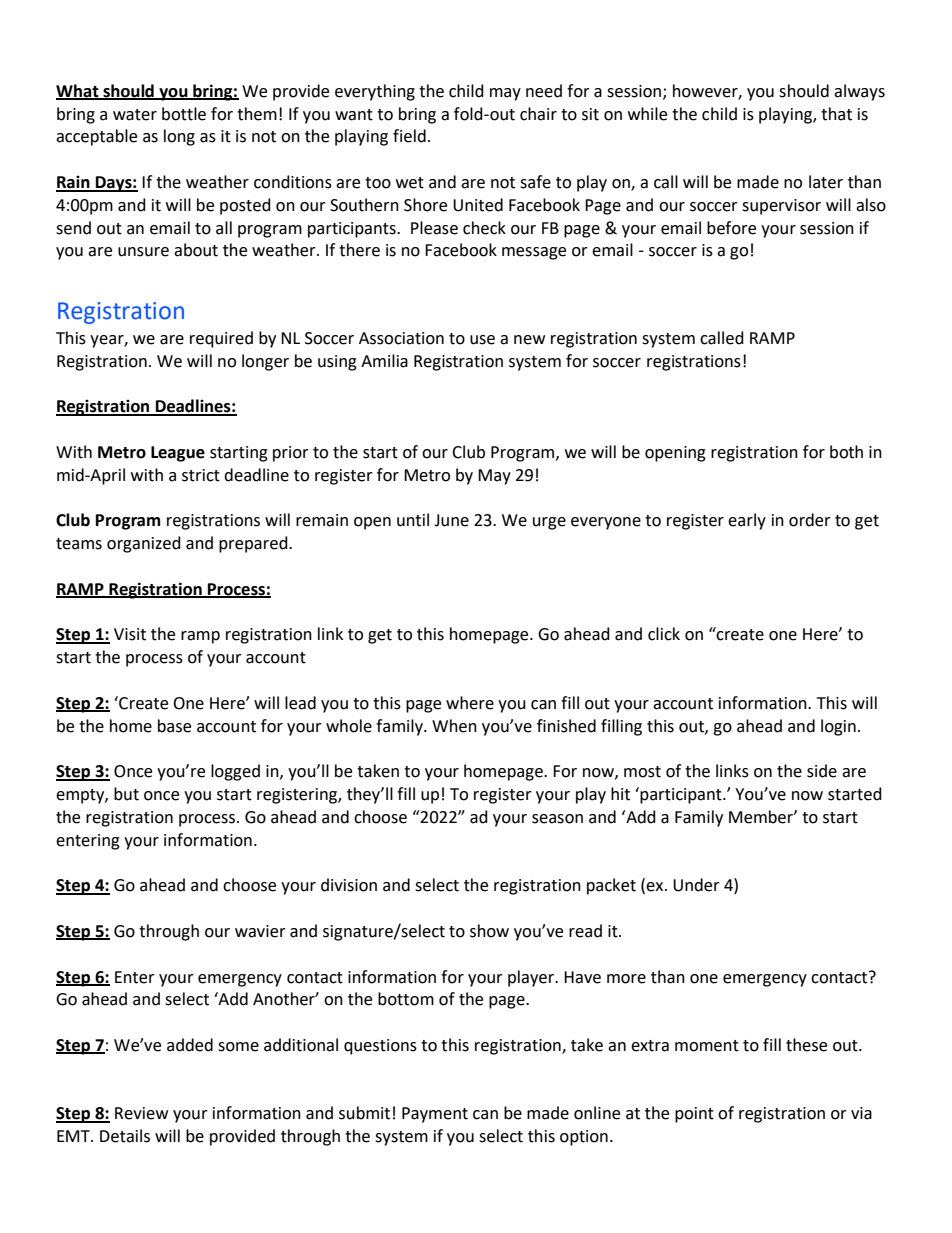 The width and height of the screenshot is (952, 1233). What do you see at coordinates (126, 794) in the screenshot?
I see `but` at bounding box center [126, 794].
